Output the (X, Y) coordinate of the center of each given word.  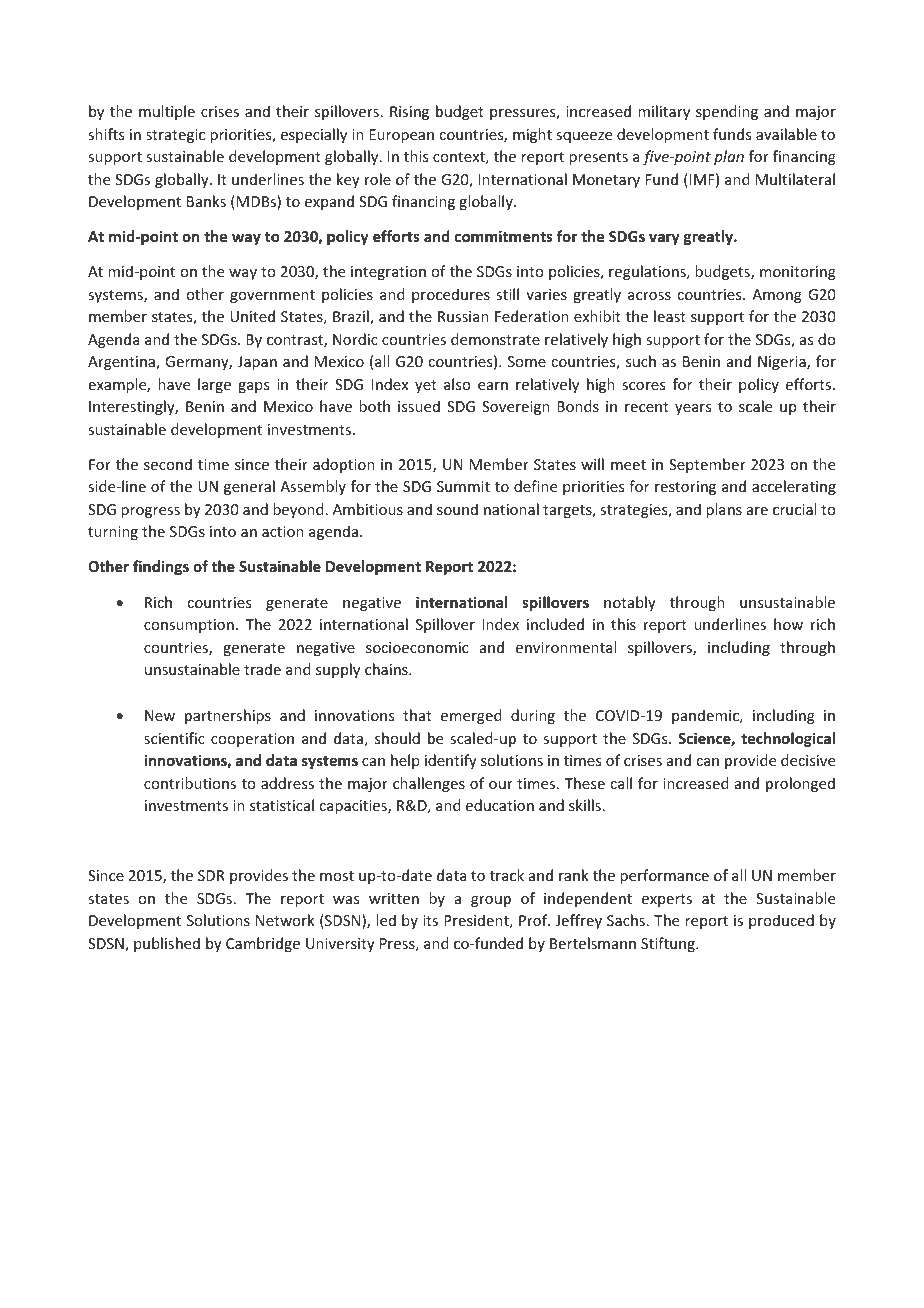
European (401, 136)
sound (457, 509)
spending (727, 112)
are (757, 511)
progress (150, 512)
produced (781, 921)
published (167, 944)
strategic (175, 136)
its (430, 920)
